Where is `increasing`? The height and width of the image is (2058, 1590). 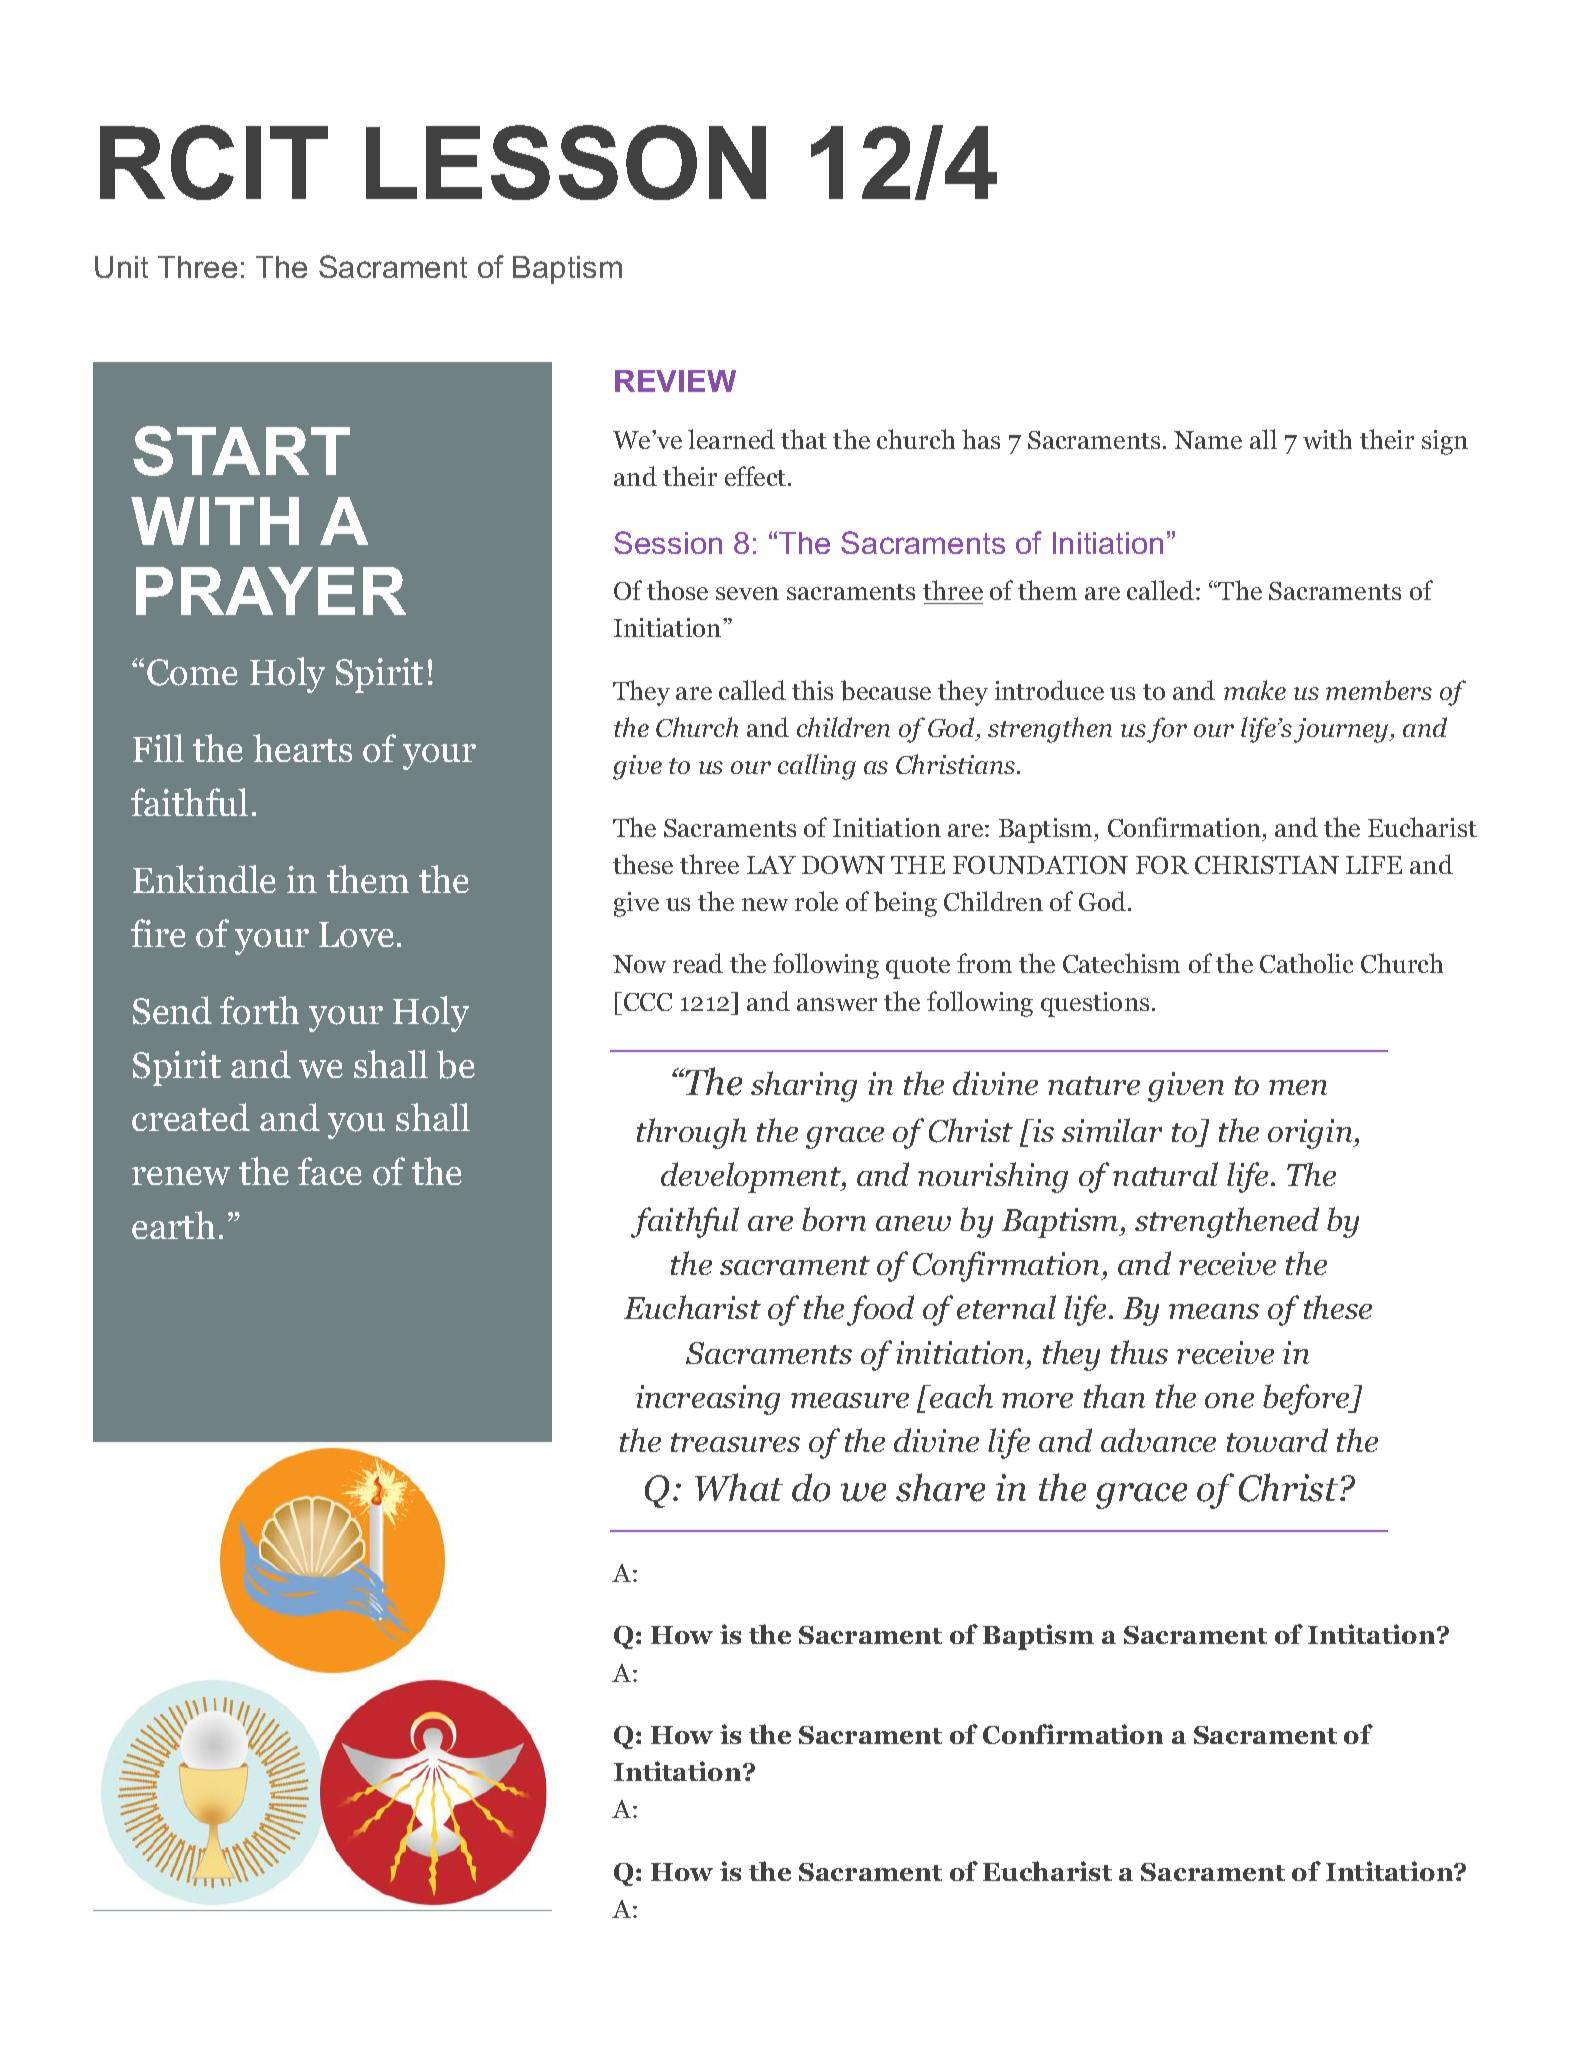
increasing is located at coordinates (708, 1400).
